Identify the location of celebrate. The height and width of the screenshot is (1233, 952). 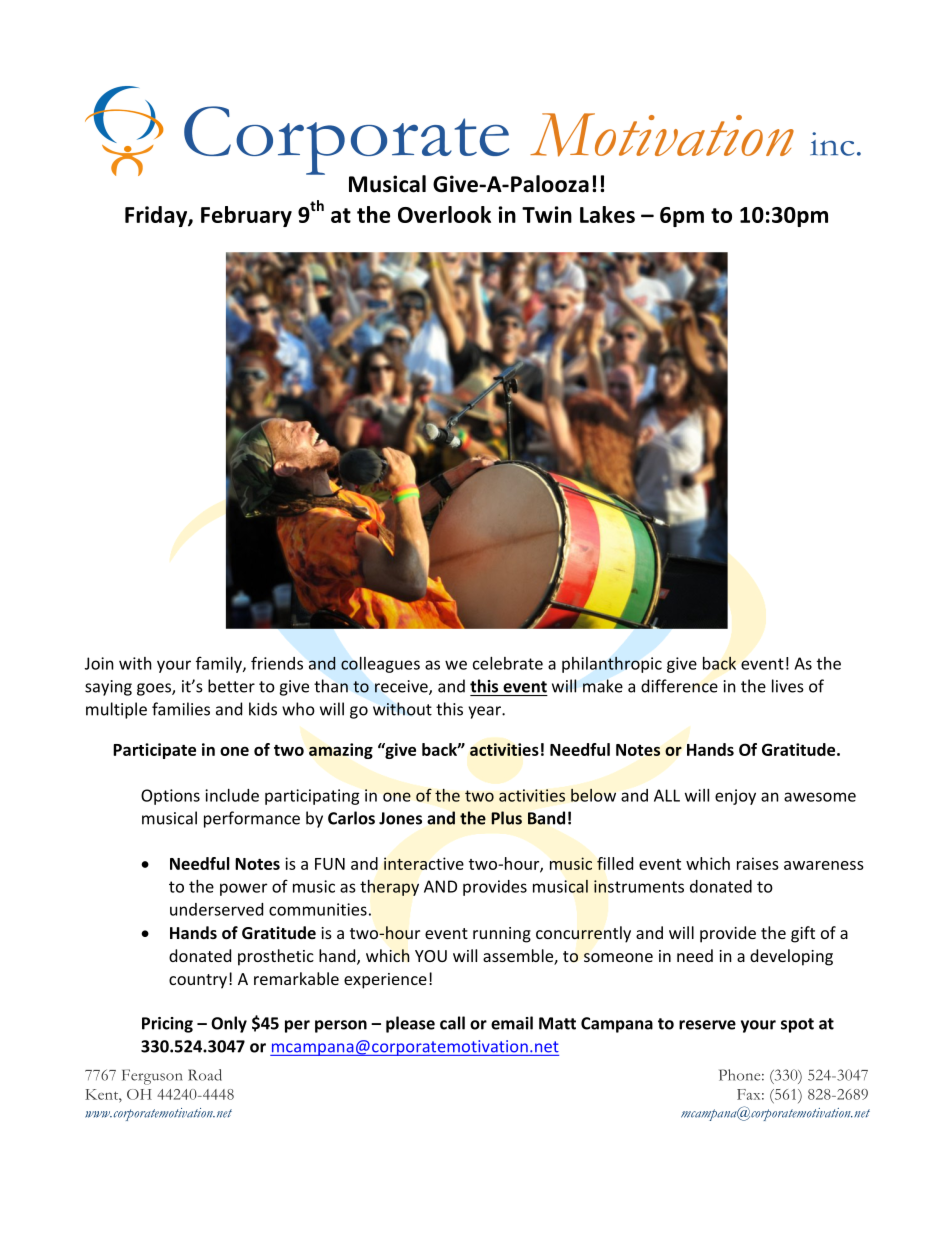
(508, 663).
